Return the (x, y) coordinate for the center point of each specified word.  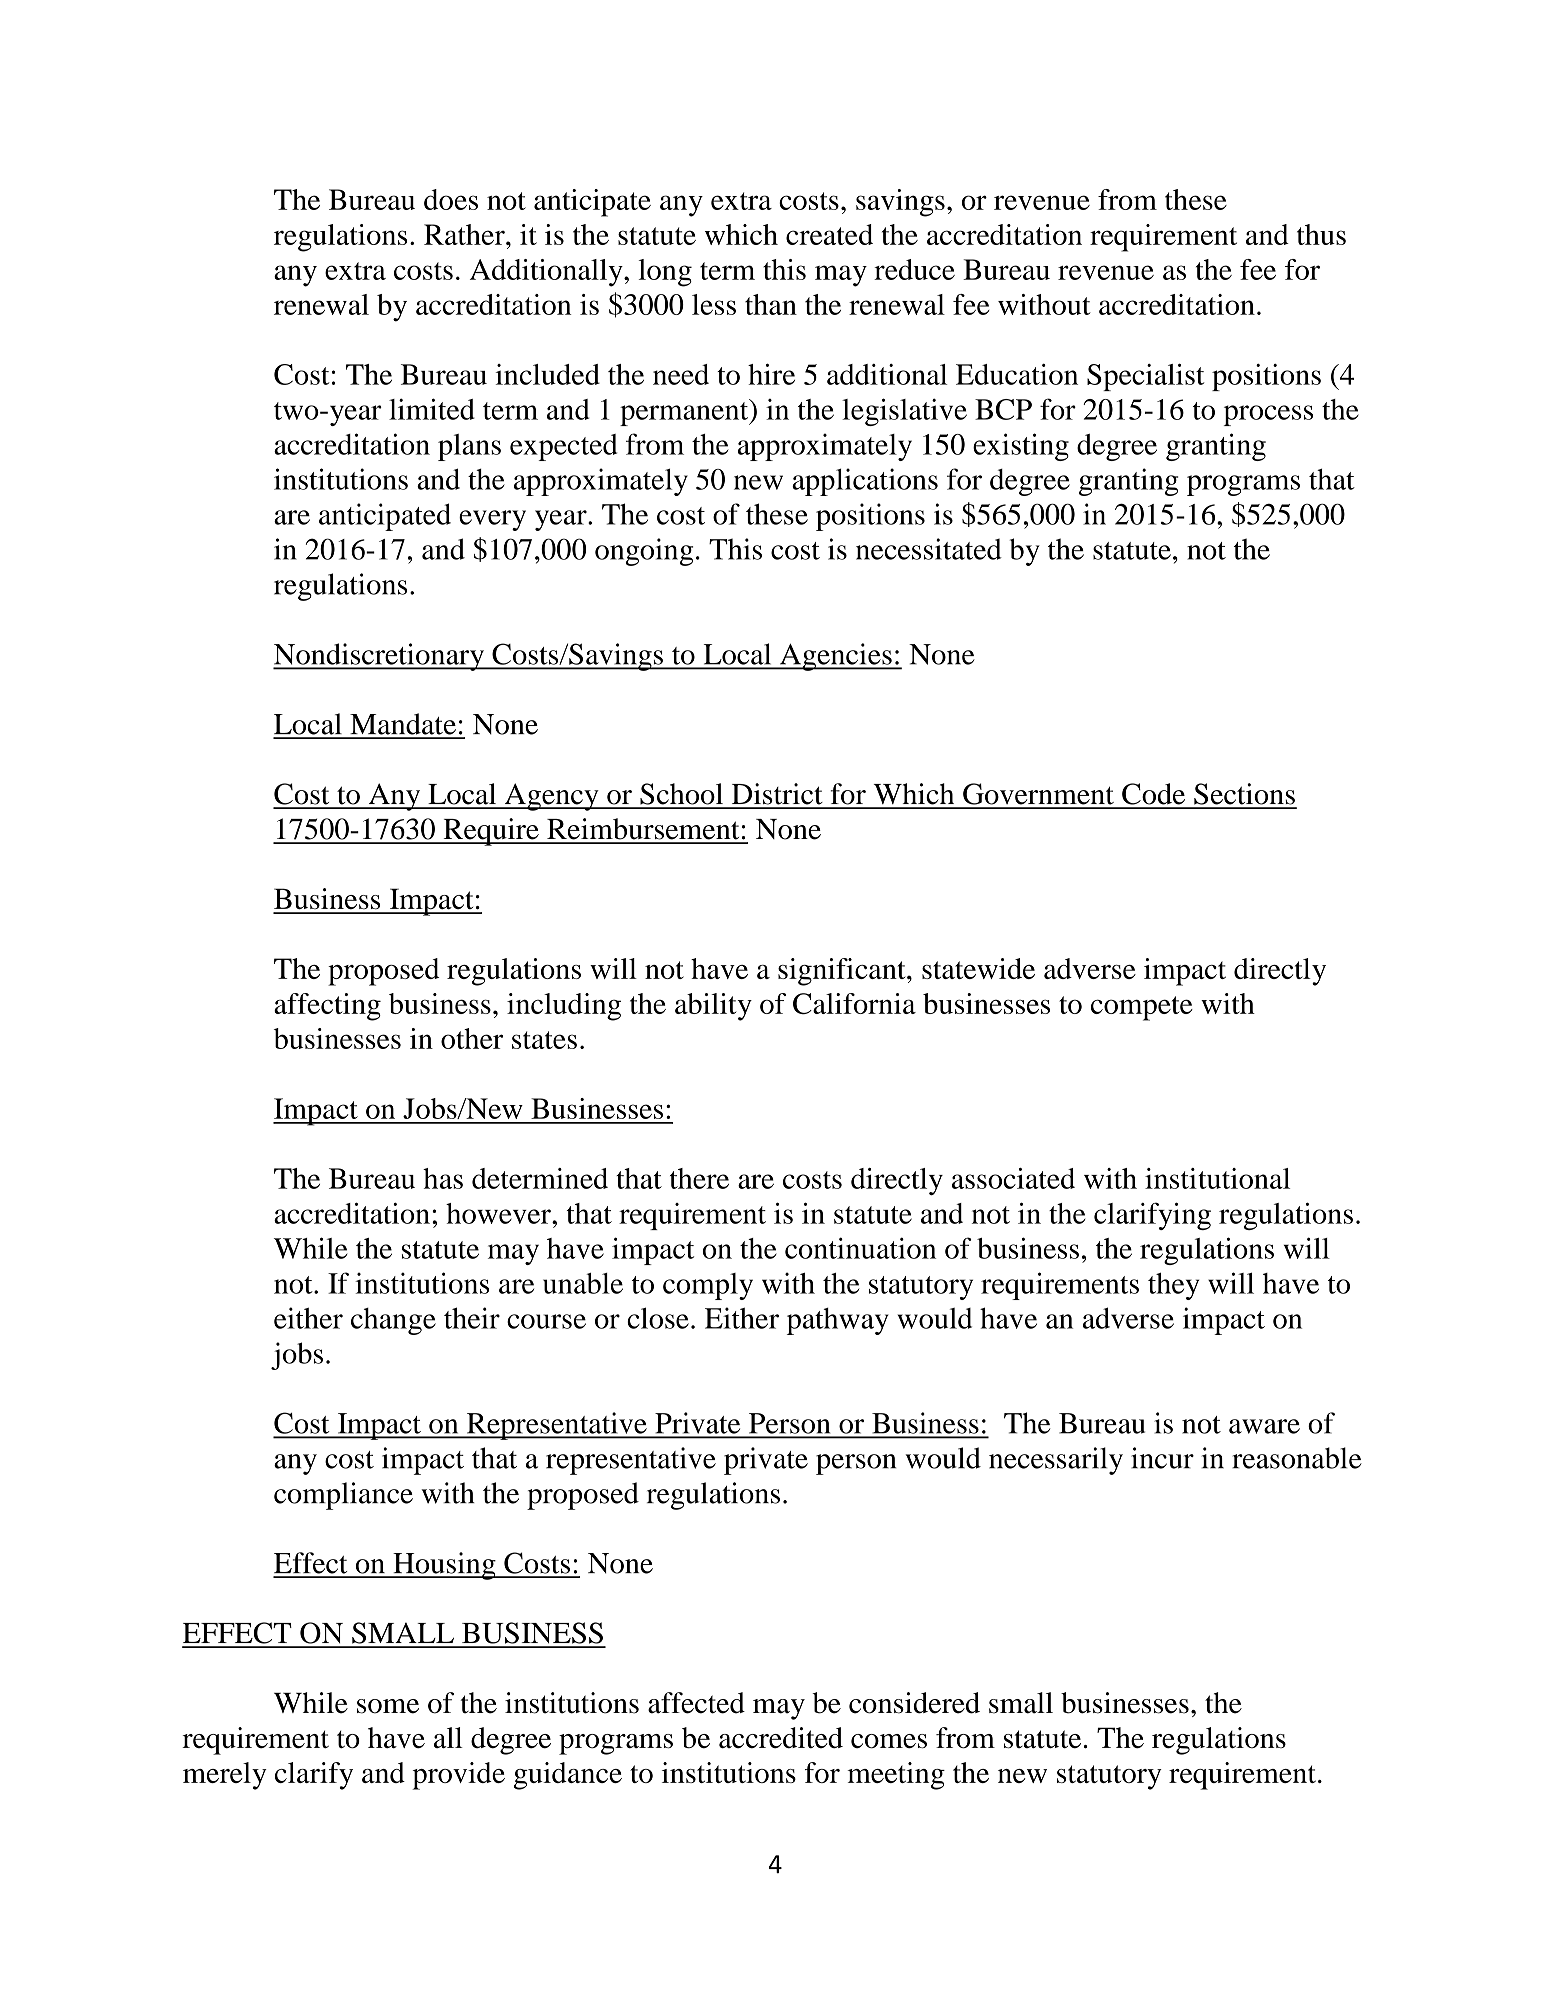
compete (1142, 1008)
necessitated (929, 549)
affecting (327, 1007)
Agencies (836, 657)
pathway (838, 1321)
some (388, 1706)
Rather (465, 234)
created (829, 234)
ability (713, 1007)
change (393, 1321)
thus (1321, 234)
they (1173, 1286)
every (492, 520)
